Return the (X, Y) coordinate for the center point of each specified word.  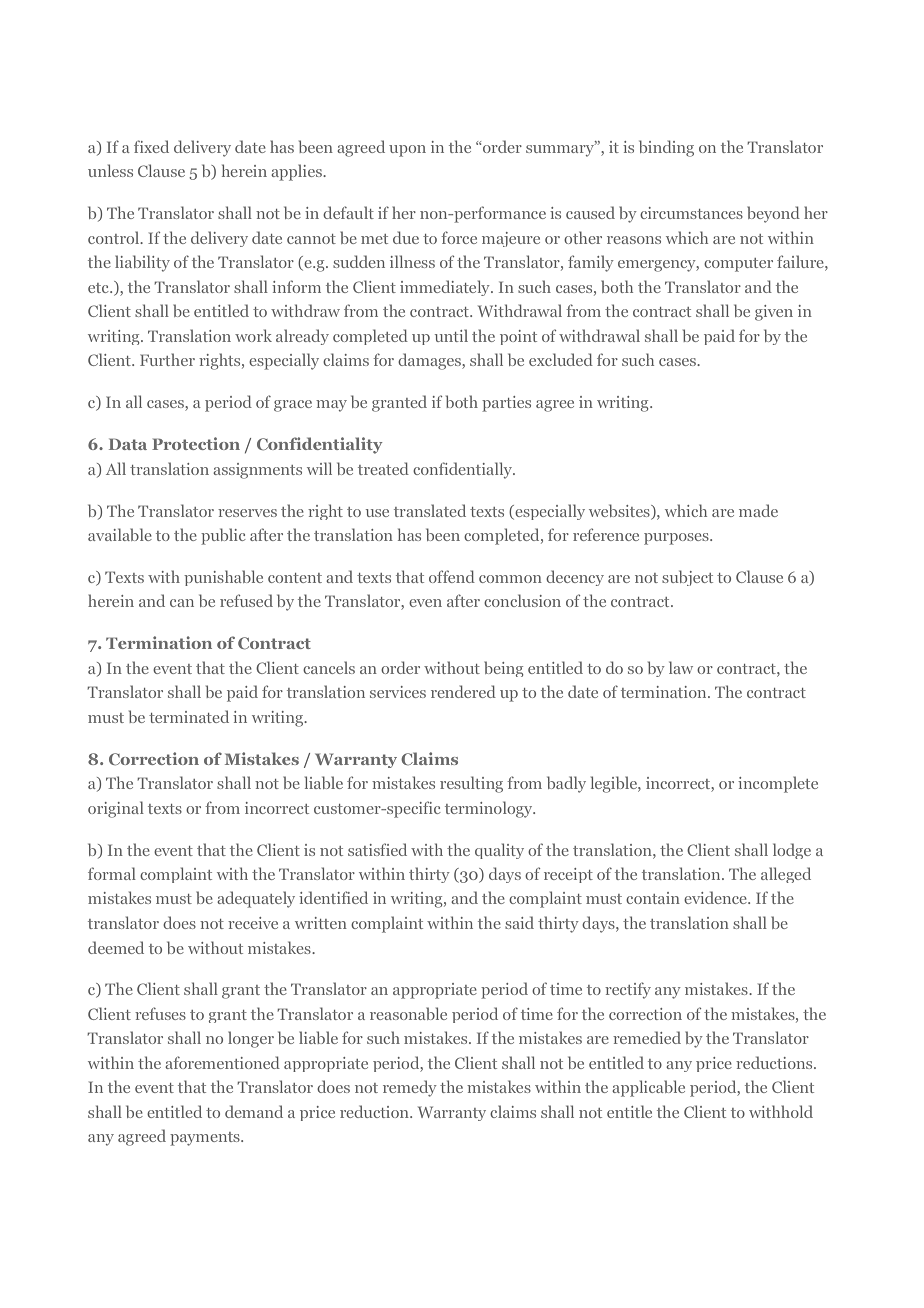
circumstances (691, 213)
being (504, 669)
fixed (151, 146)
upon (407, 151)
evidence (716, 897)
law (681, 667)
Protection (196, 443)
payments (206, 1139)
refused (246, 600)
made (758, 510)
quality (499, 851)
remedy (410, 1088)
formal (112, 873)
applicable (648, 1088)
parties (506, 404)
